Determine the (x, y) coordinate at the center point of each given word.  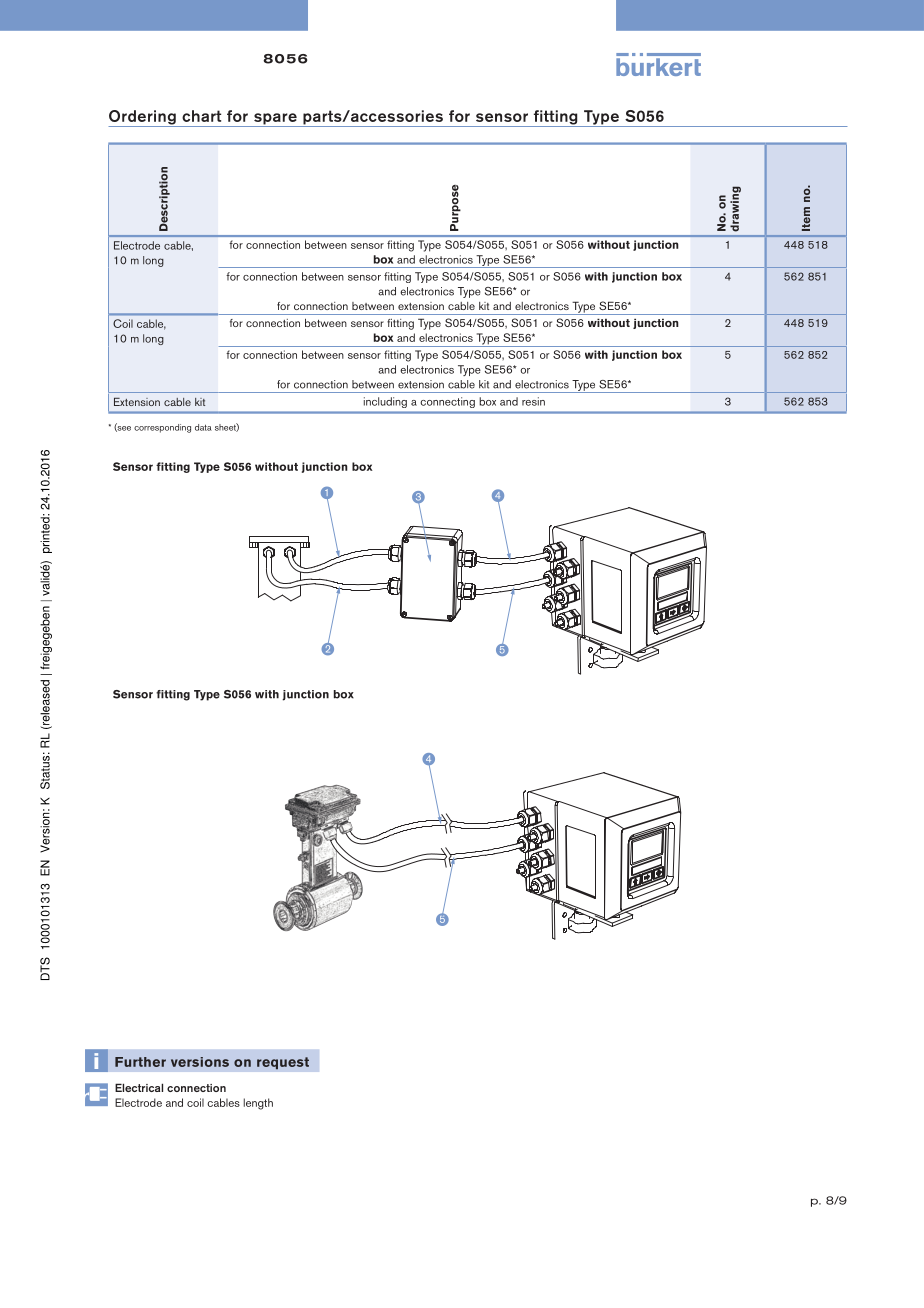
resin (533, 401)
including (385, 402)
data (203, 427)
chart (201, 116)
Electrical (139, 1087)
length (258, 1104)
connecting (448, 402)
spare (275, 120)
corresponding (162, 428)
